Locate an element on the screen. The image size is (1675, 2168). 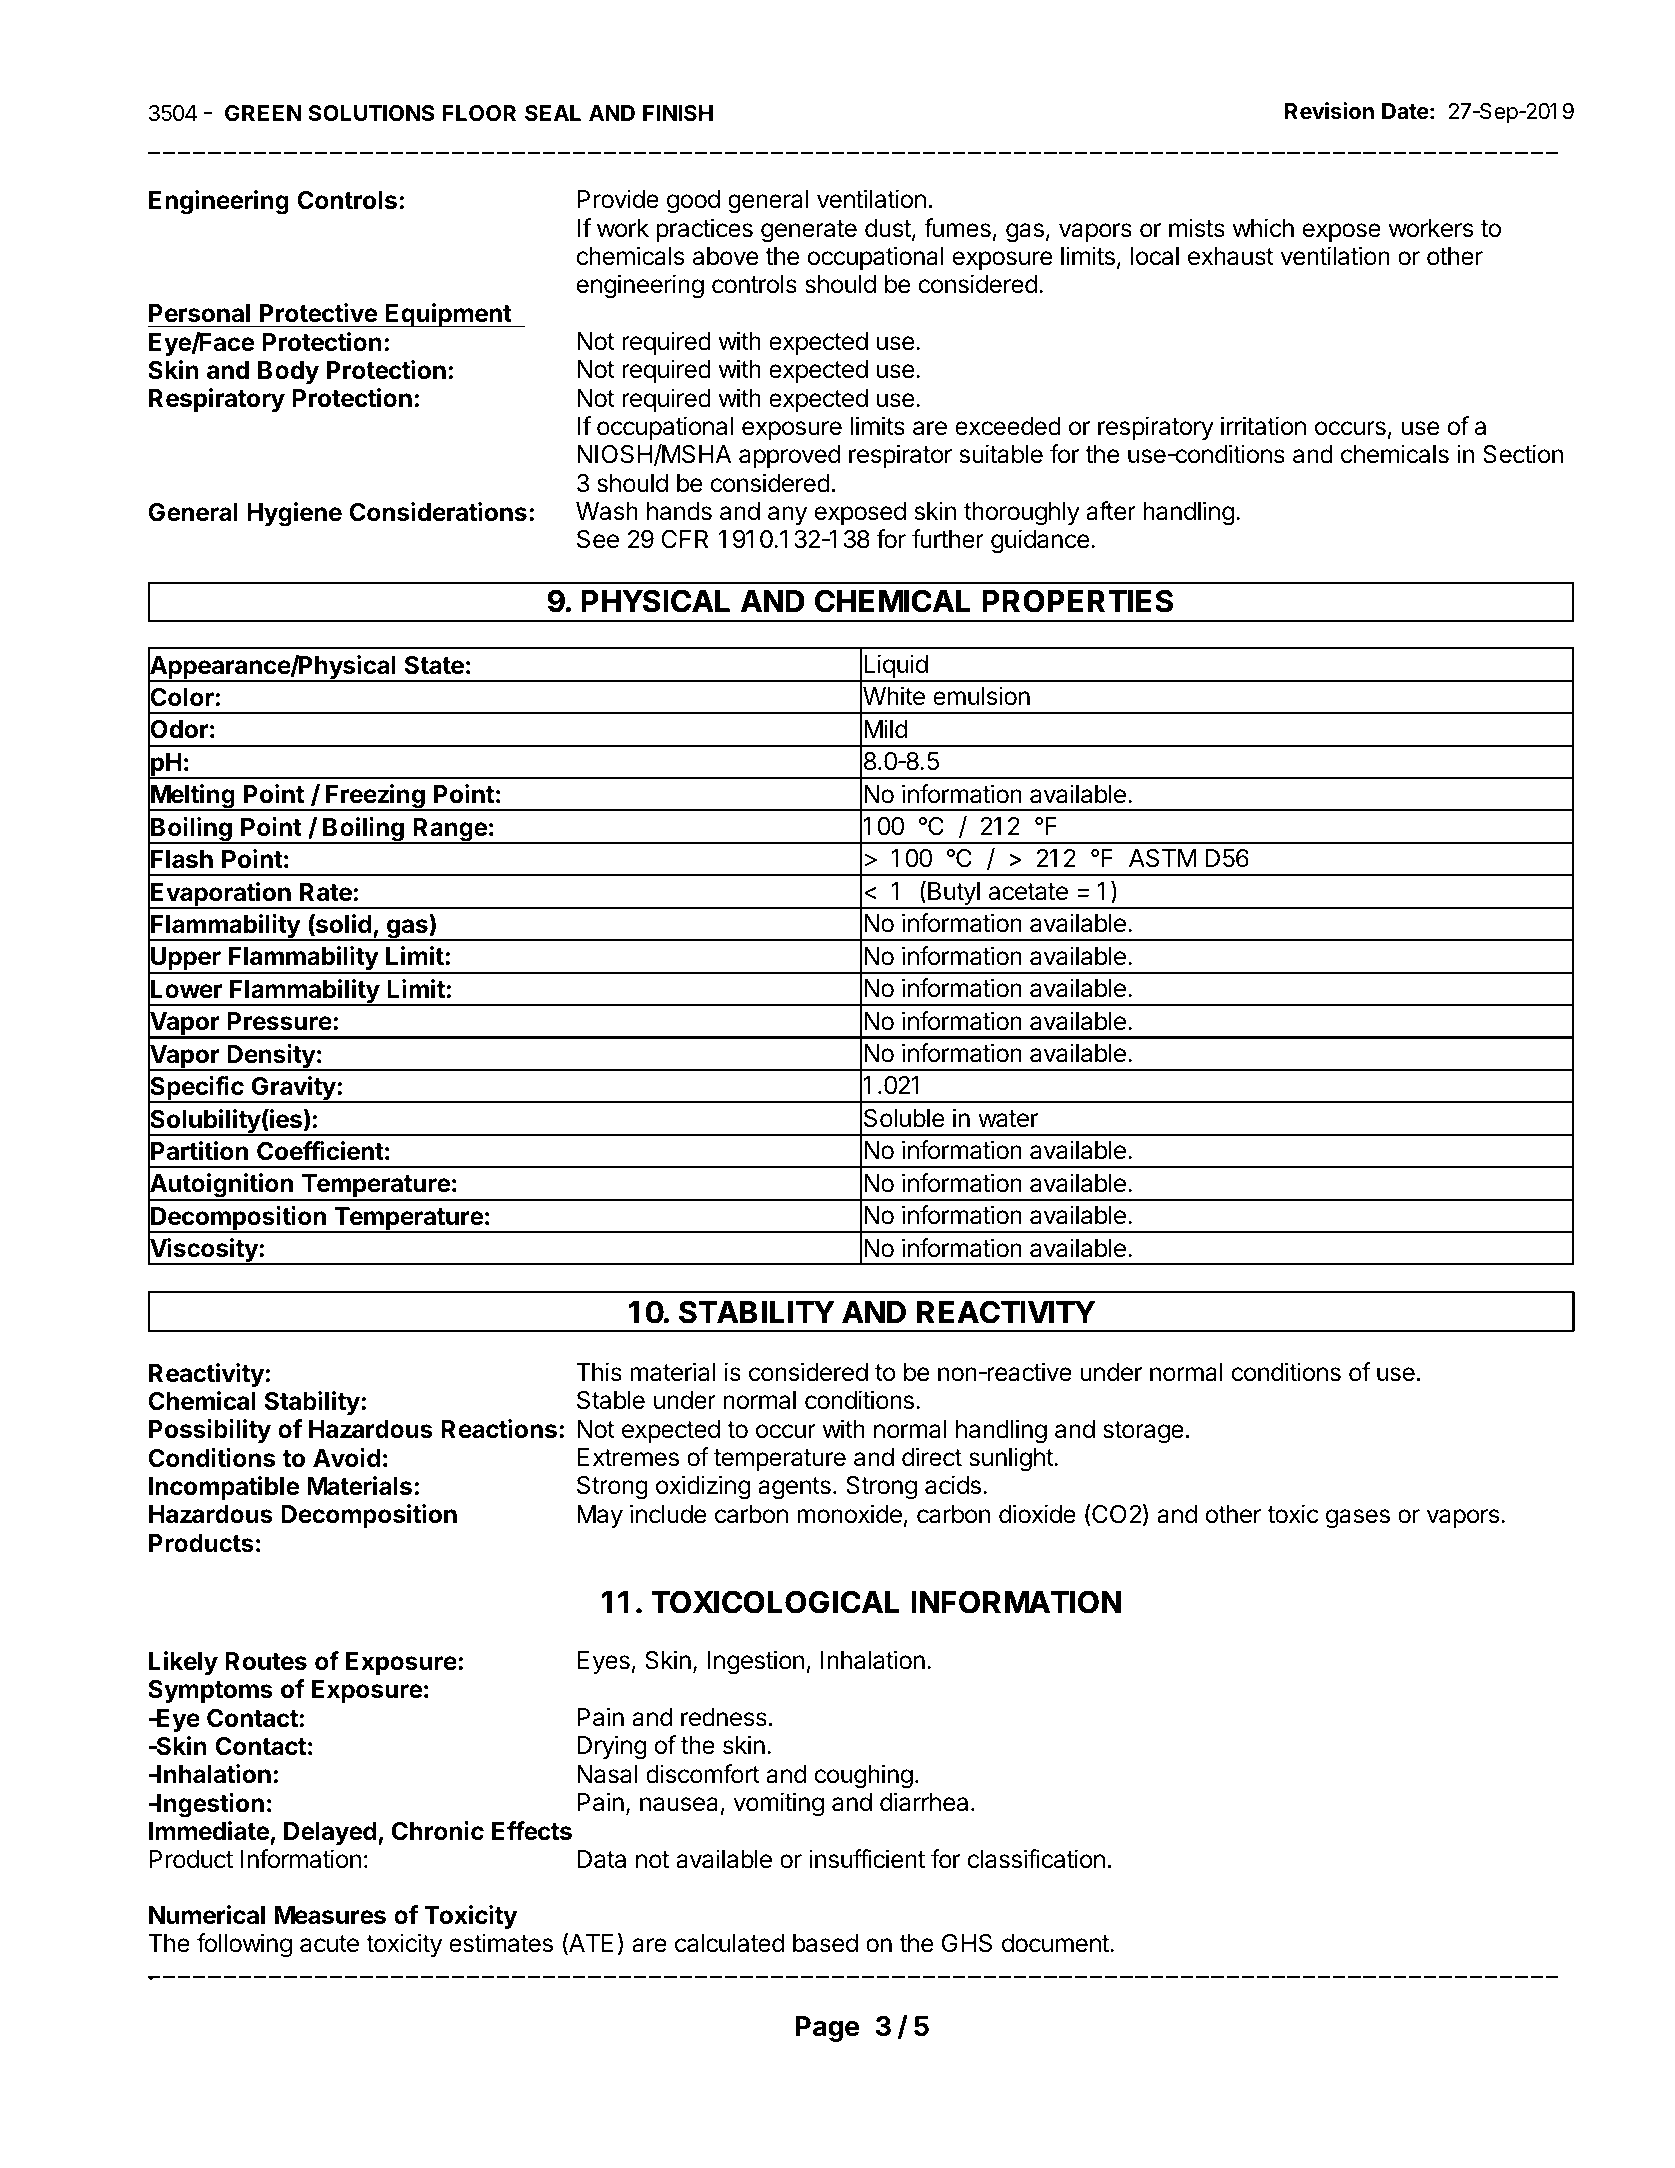
SOLUTIONS is located at coordinates (371, 113).
